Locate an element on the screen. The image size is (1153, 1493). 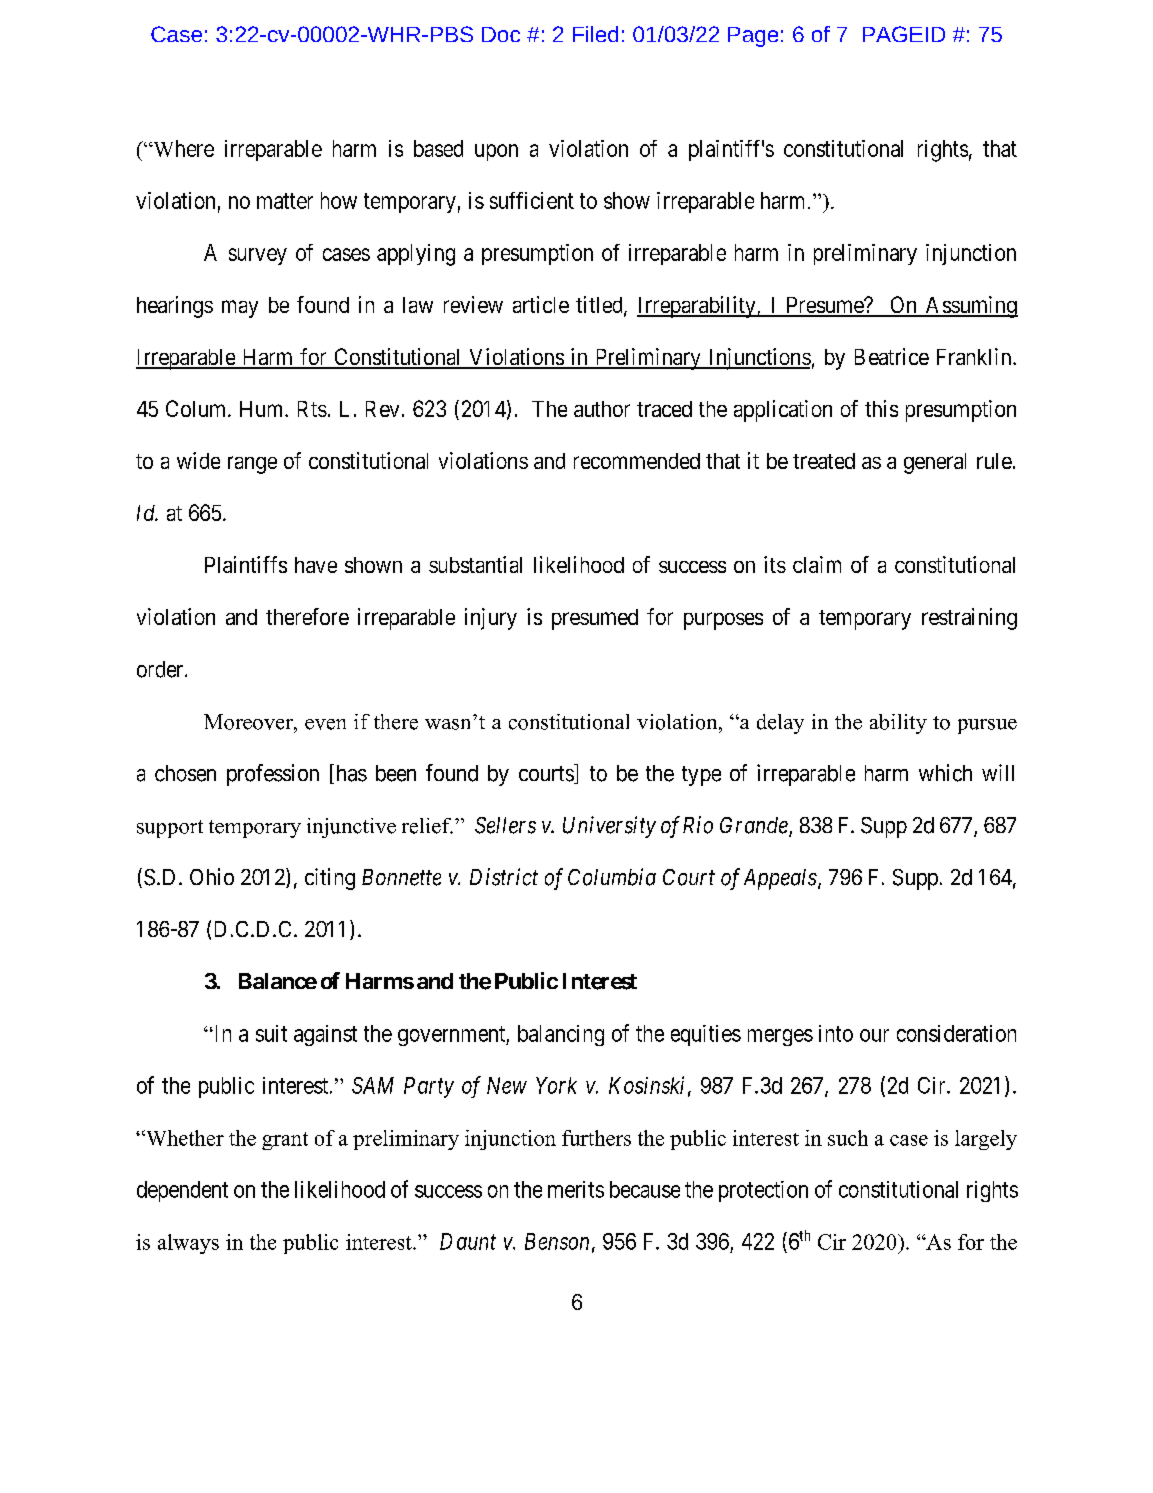
Filed is located at coordinates (595, 34).
